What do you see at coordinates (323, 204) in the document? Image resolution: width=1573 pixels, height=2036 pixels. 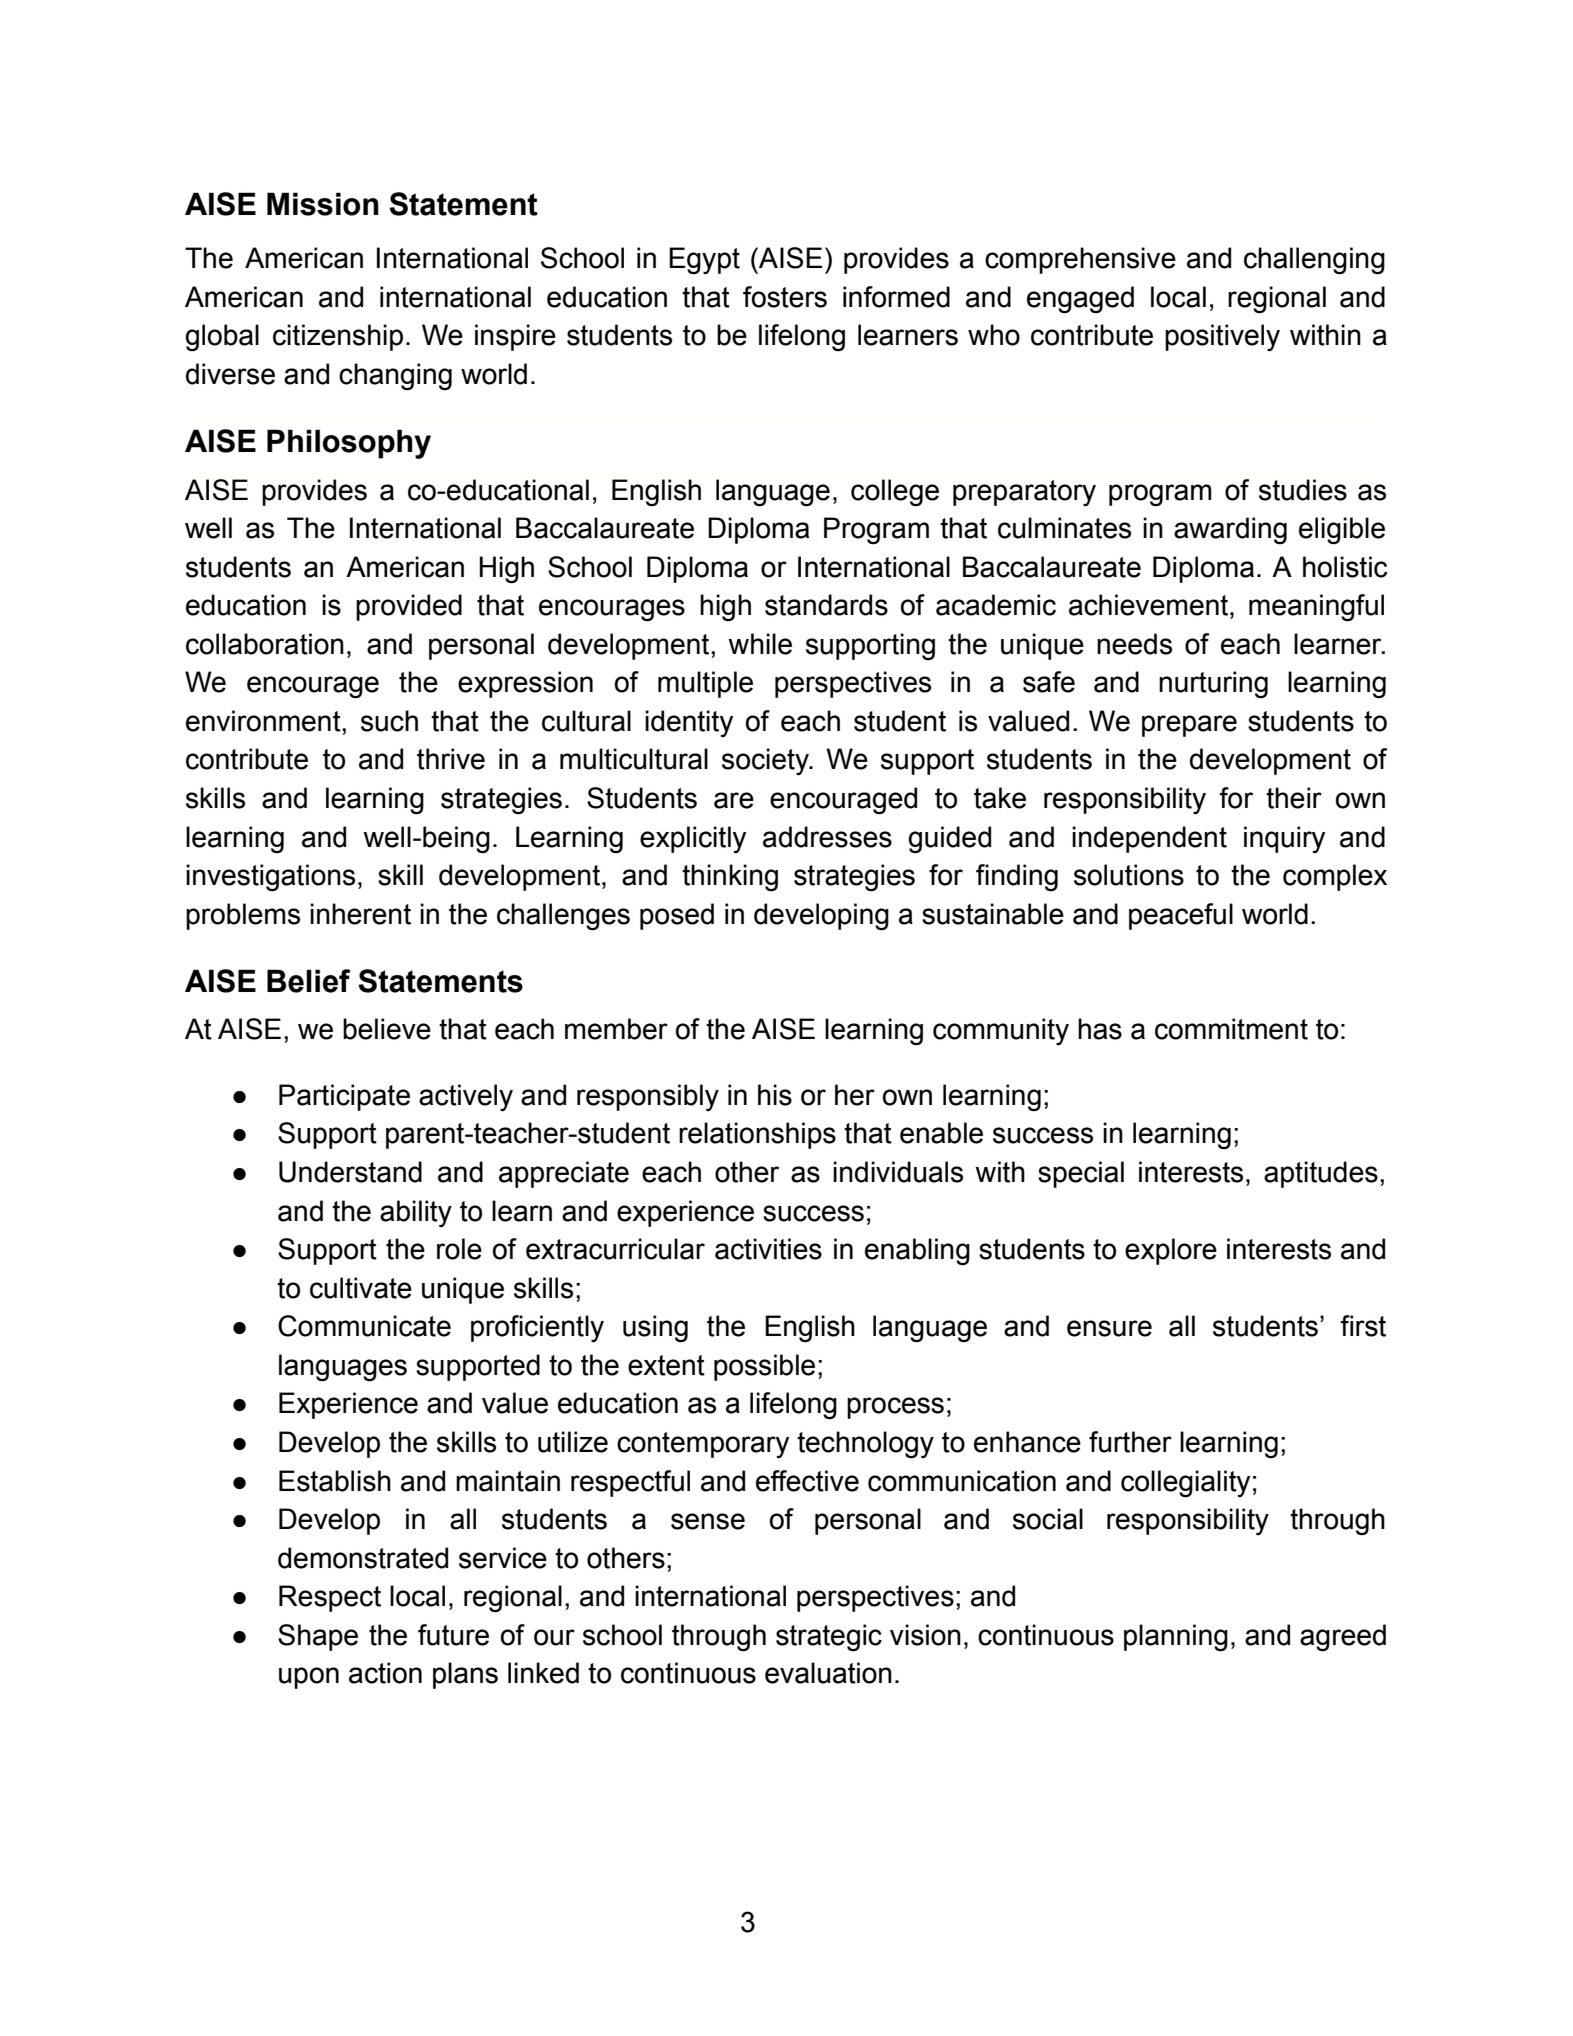 I see `Mission` at bounding box center [323, 204].
